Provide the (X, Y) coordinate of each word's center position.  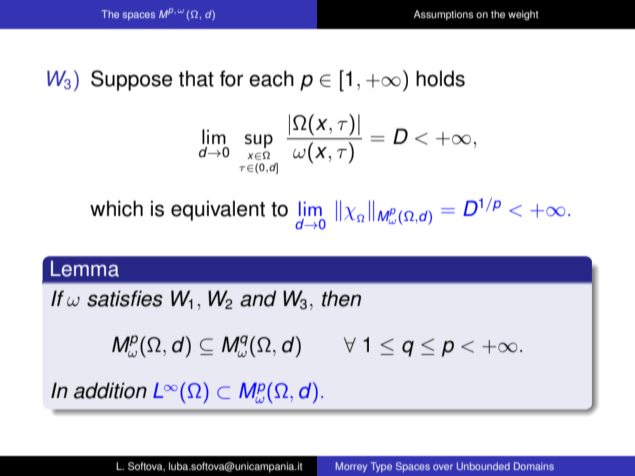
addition (110, 390)
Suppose (131, 80)
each (271, 78)
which (116, 208)
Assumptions (444, 15)
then (341, 298)
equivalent (218, 210)
